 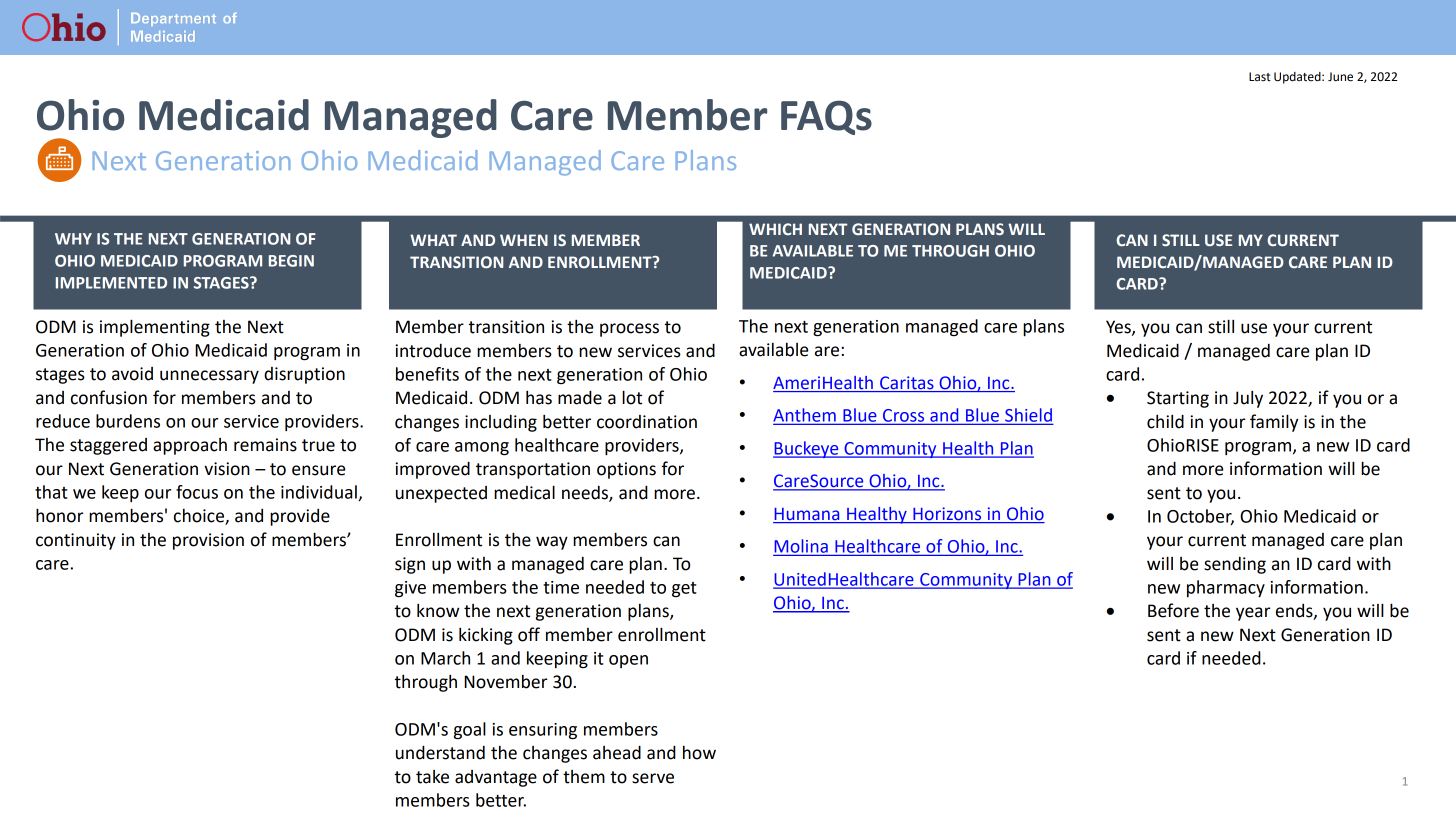 What do you see at coordinates (647, 422) in the page?
I see `coordination` at bounding box center [647, 422].
